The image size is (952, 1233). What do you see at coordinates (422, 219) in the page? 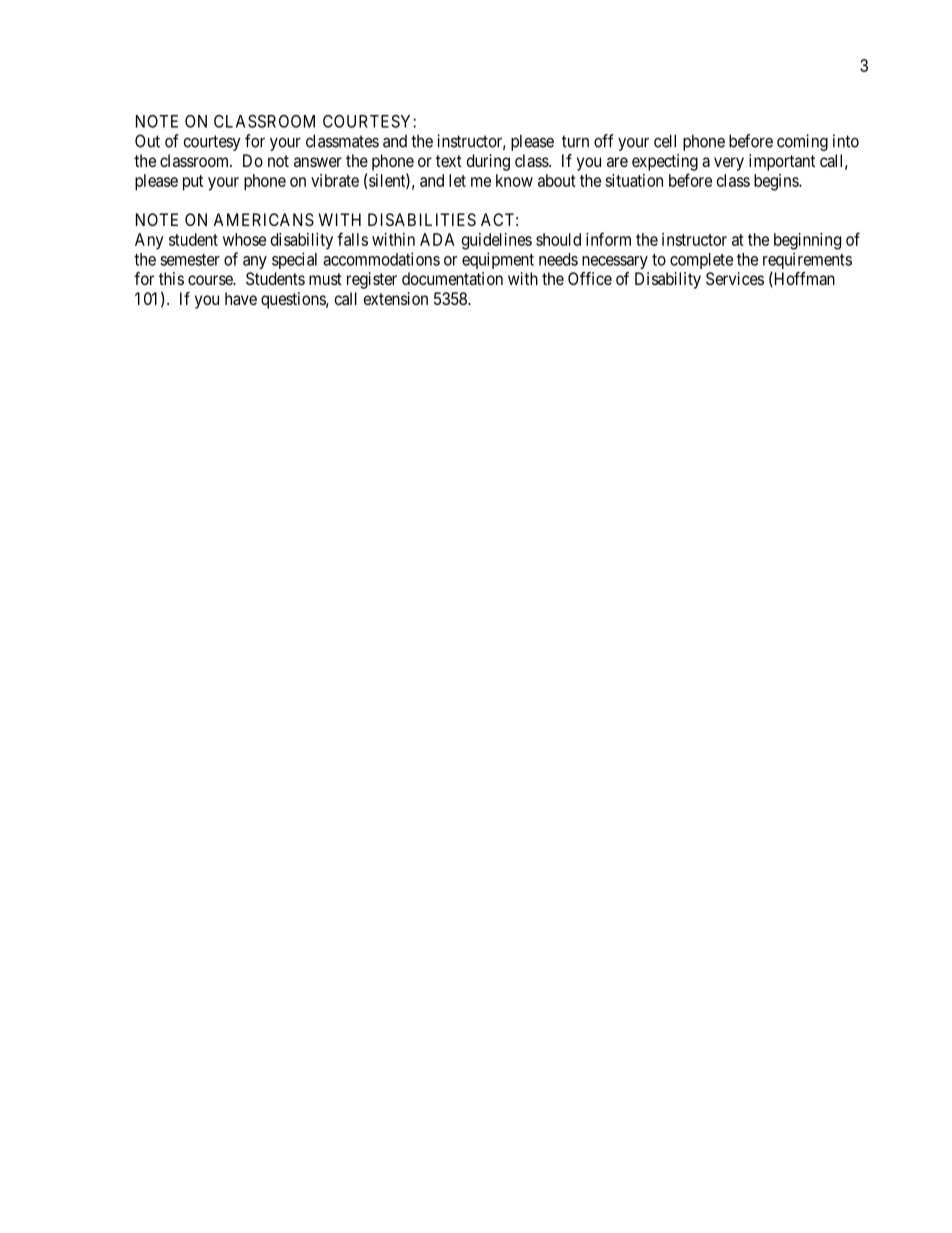
I see `DISABILITIES` at bounding box center [422, 219].
